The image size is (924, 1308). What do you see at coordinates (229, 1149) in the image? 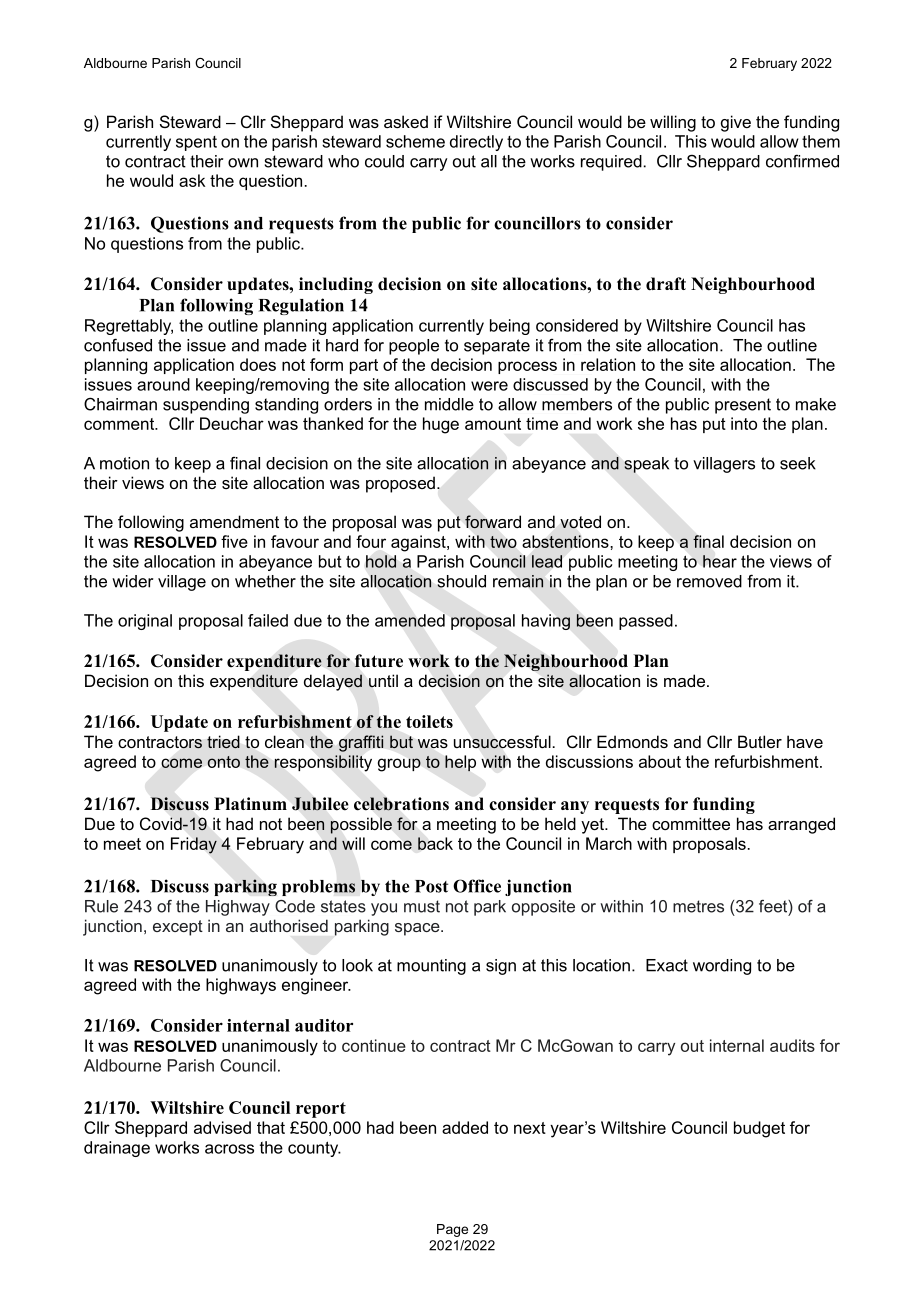
I see `across` at bounding box center [229, 1149].
